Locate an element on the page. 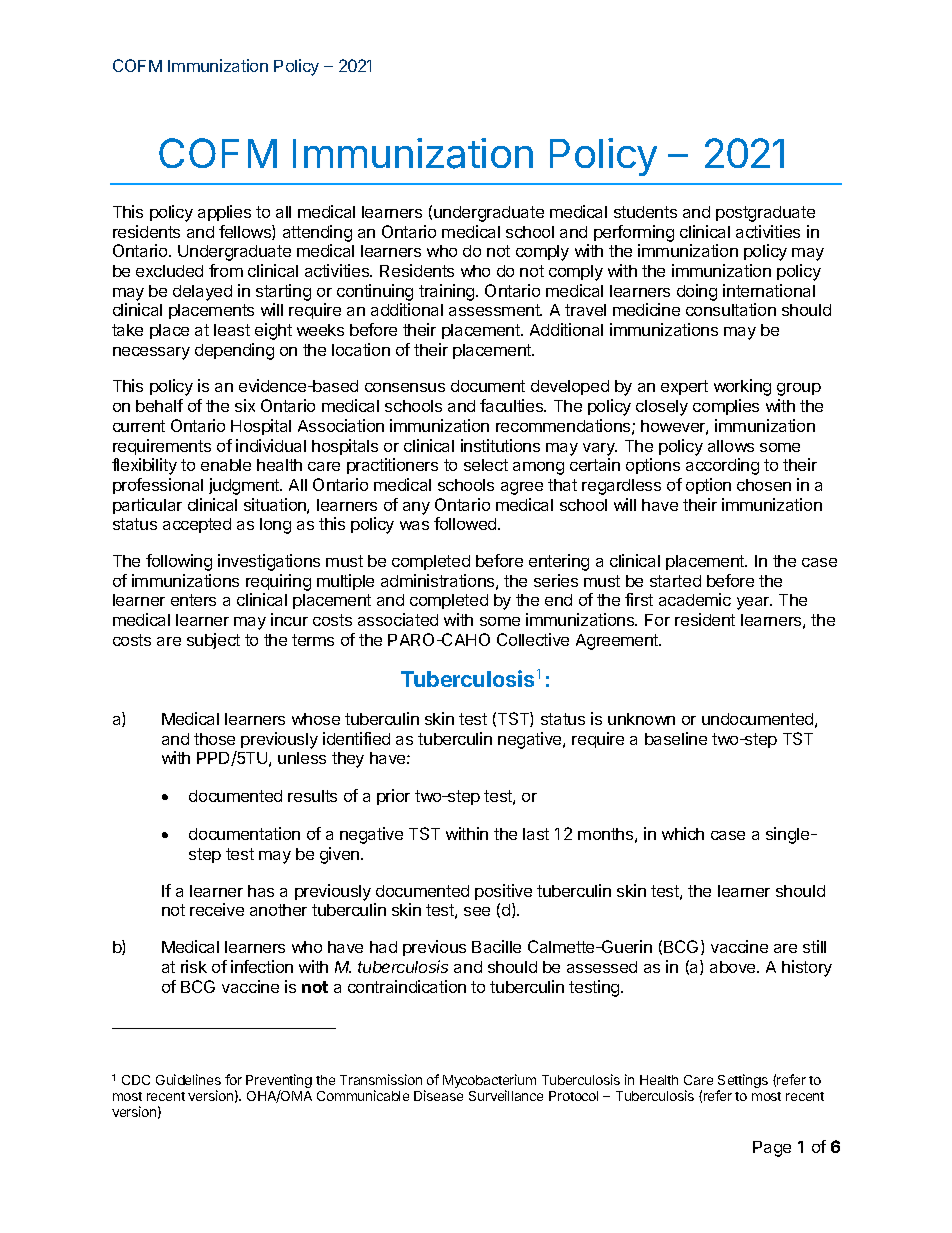  subject is located at coordinates (213, 641).
